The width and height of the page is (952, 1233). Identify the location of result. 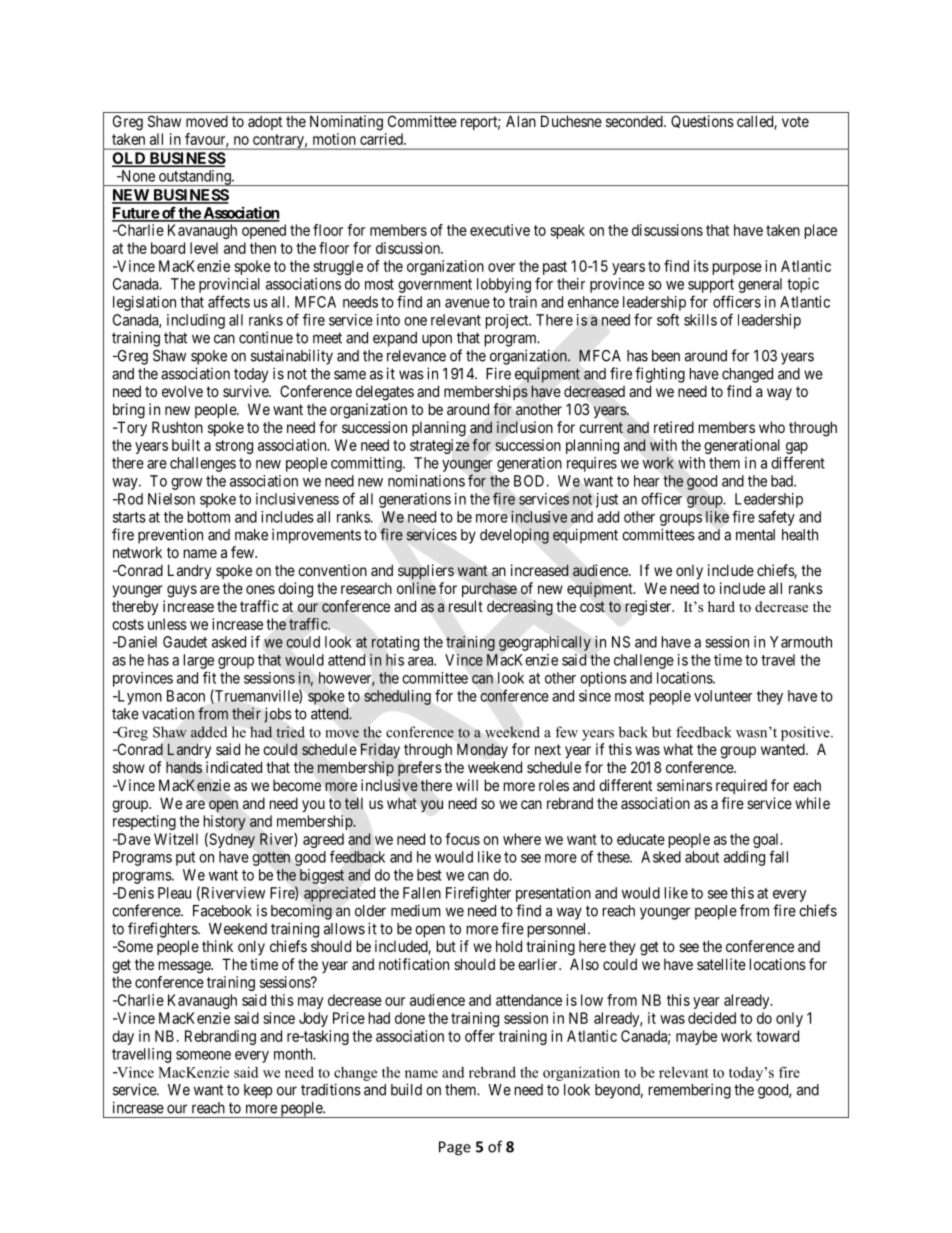
(466, 606).
